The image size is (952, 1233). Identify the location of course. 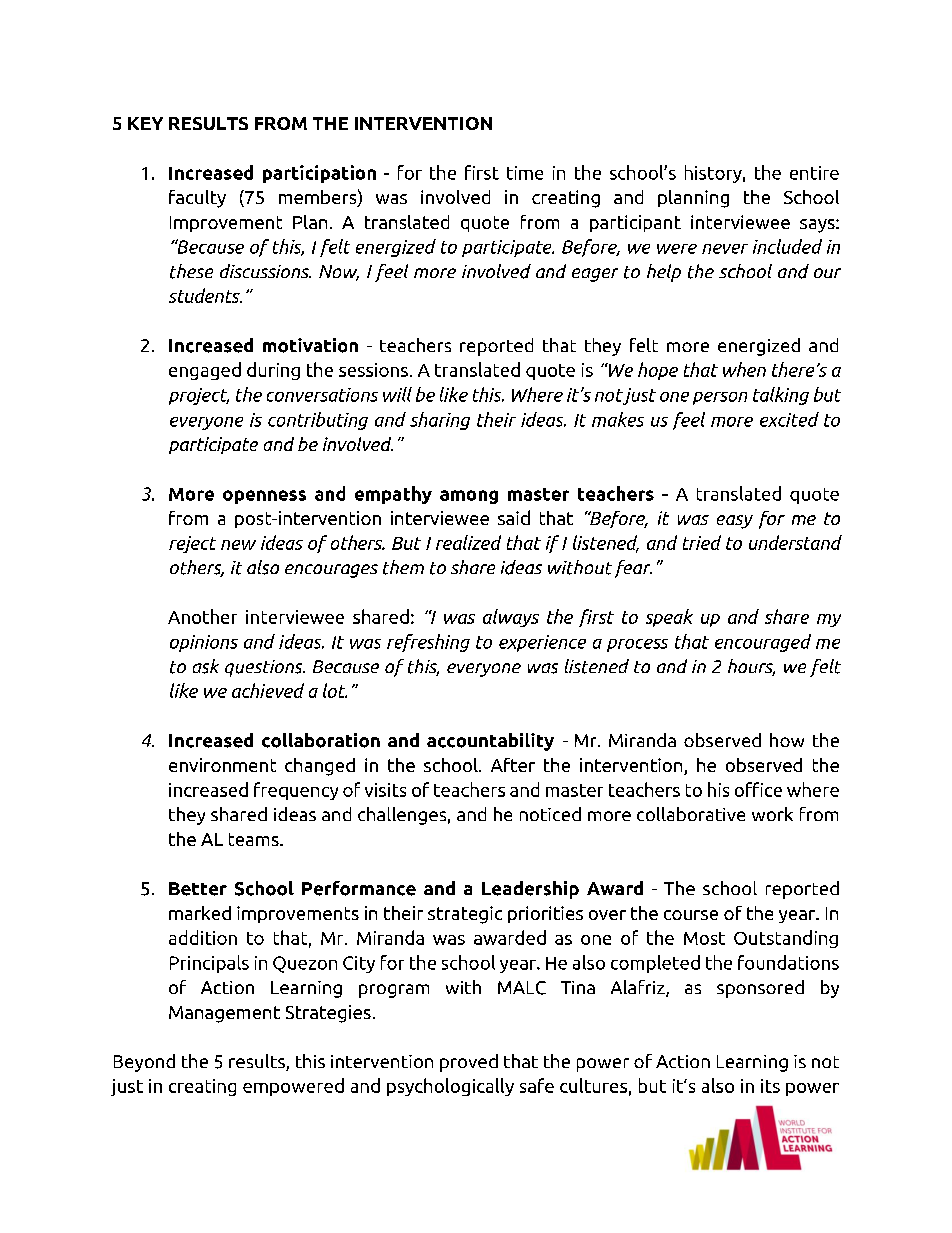
(691, 915).
